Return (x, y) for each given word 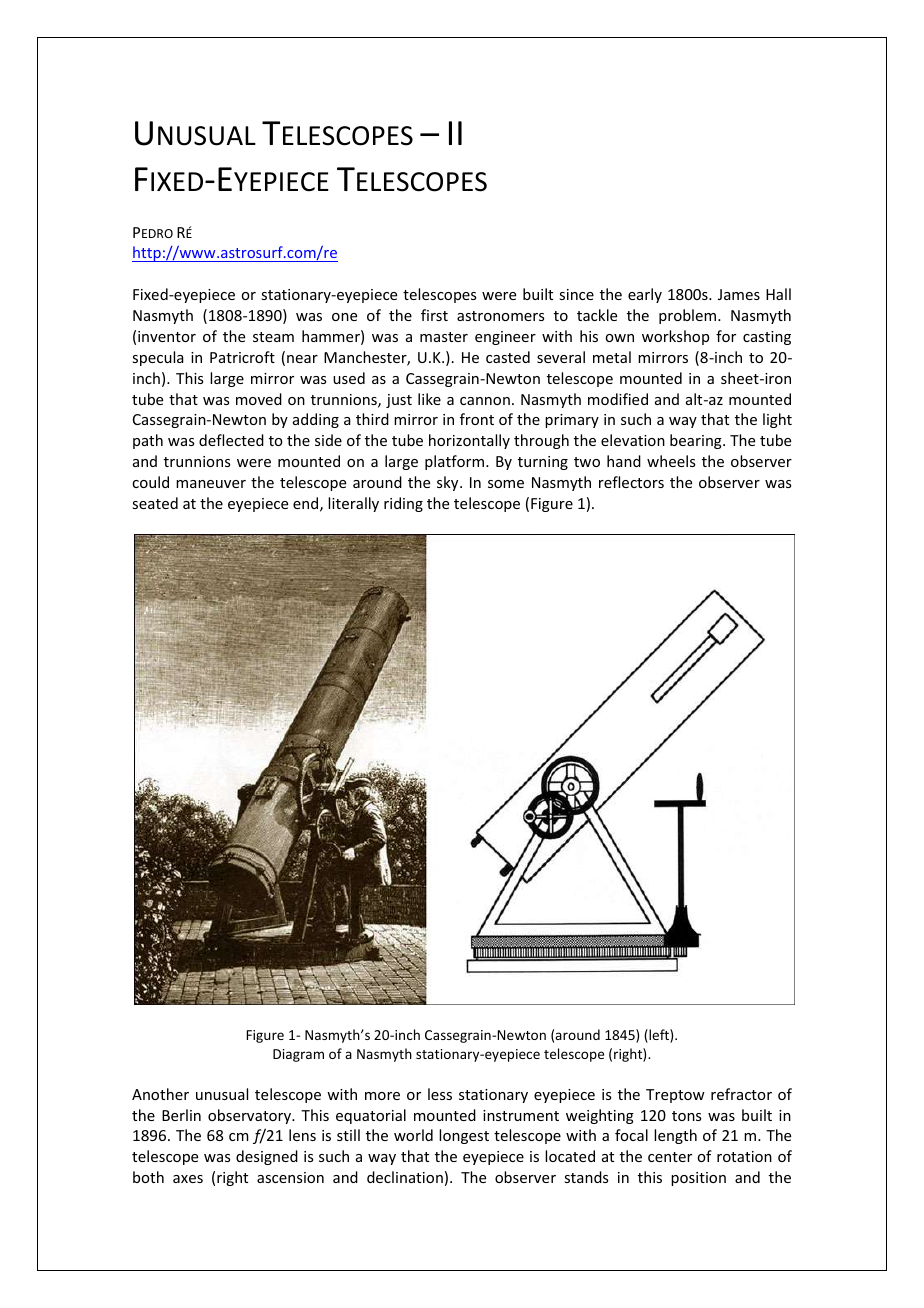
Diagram (298, 1055)
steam (273, 337)
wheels (671, 461)
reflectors (631, 482)
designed (267, 1157)
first (434, 315)
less (440, 1094)
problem (687, 316)
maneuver (211, 484)
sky (449, 483)
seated (155, 503)
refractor (741, 1094)
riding (403, 504)
